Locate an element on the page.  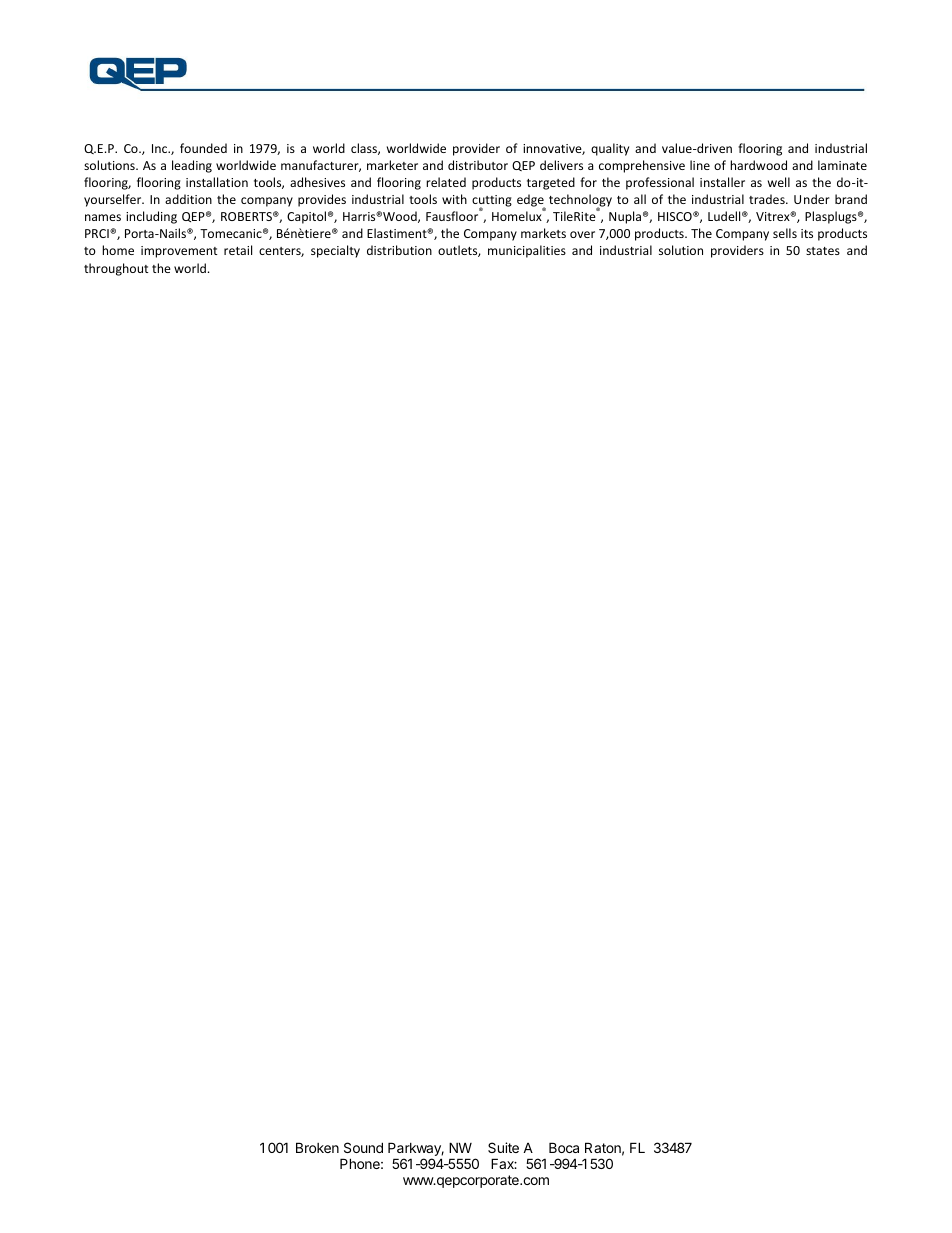
throughout is located at coordinates (116, 269).
